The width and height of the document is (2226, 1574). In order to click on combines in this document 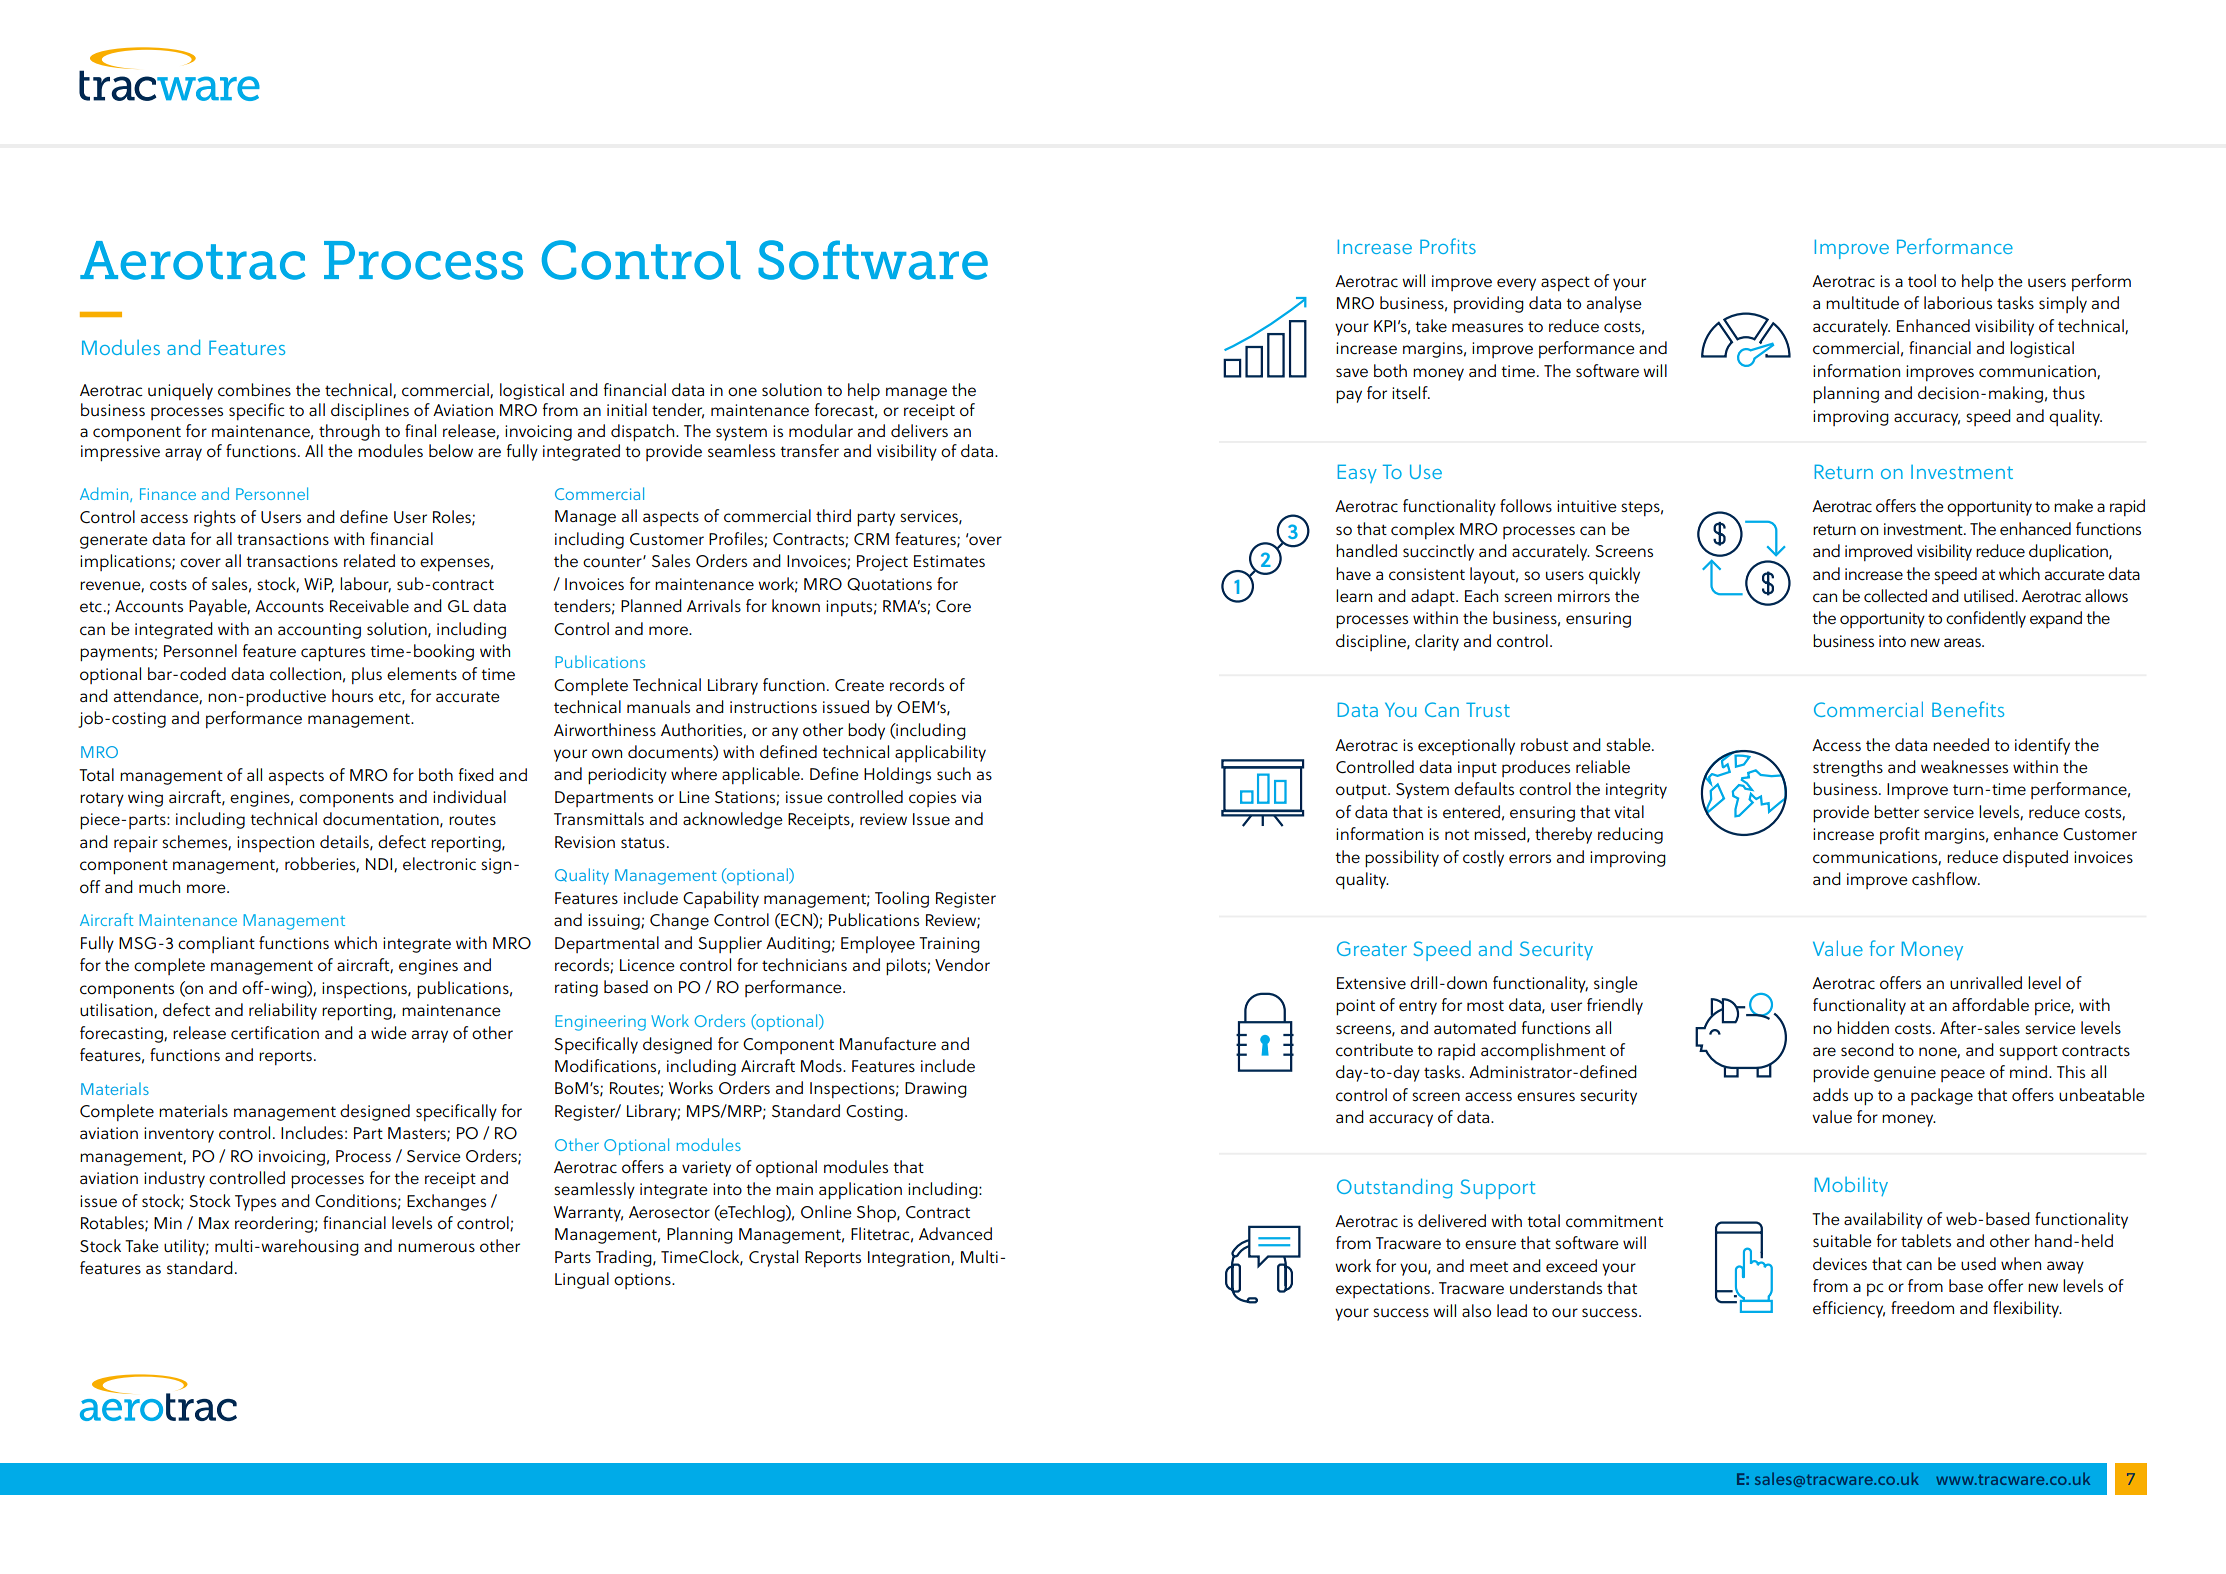, I will do `click(254, 389)`.
